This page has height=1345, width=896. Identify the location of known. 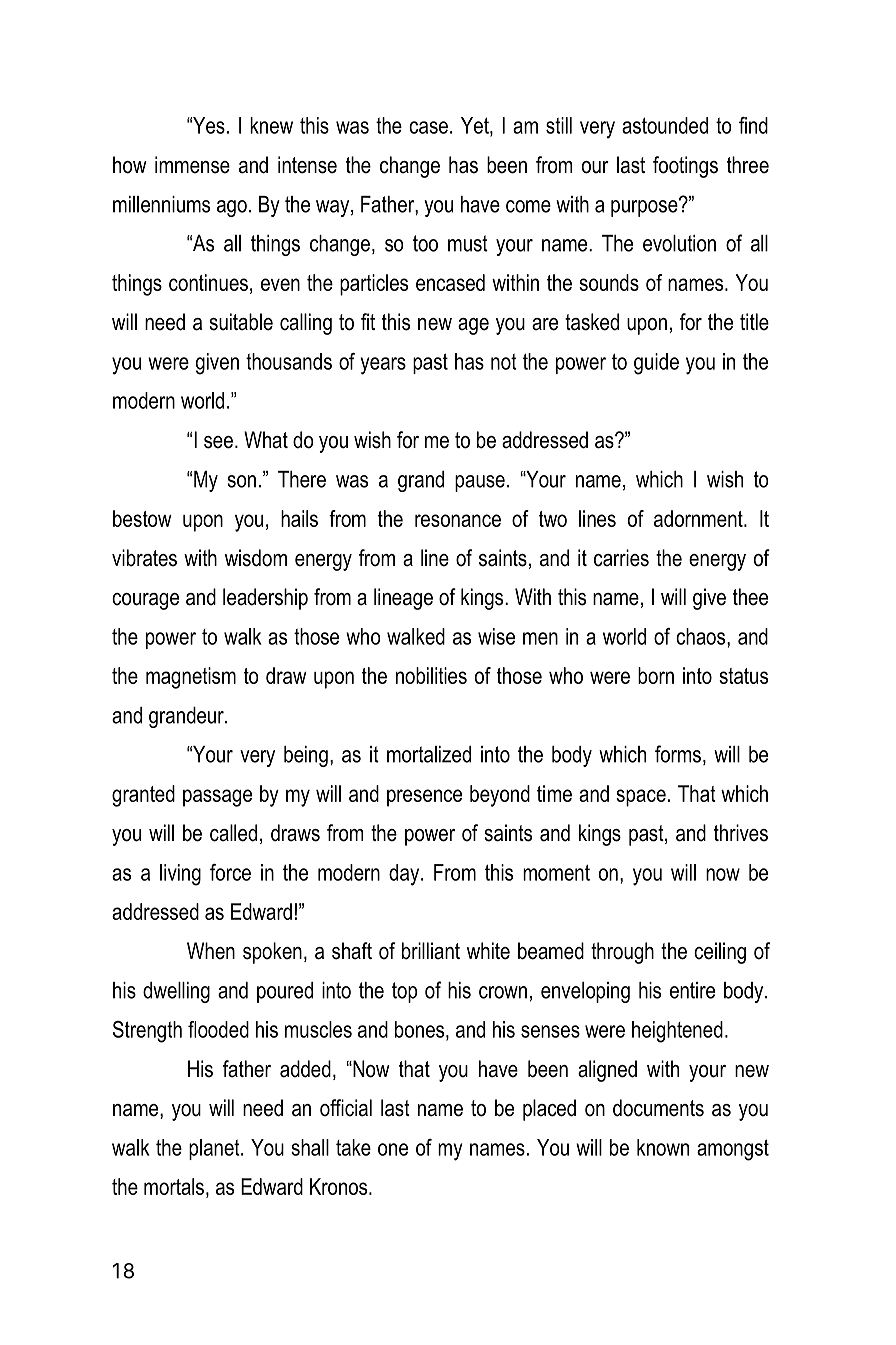
(663, 1147).
